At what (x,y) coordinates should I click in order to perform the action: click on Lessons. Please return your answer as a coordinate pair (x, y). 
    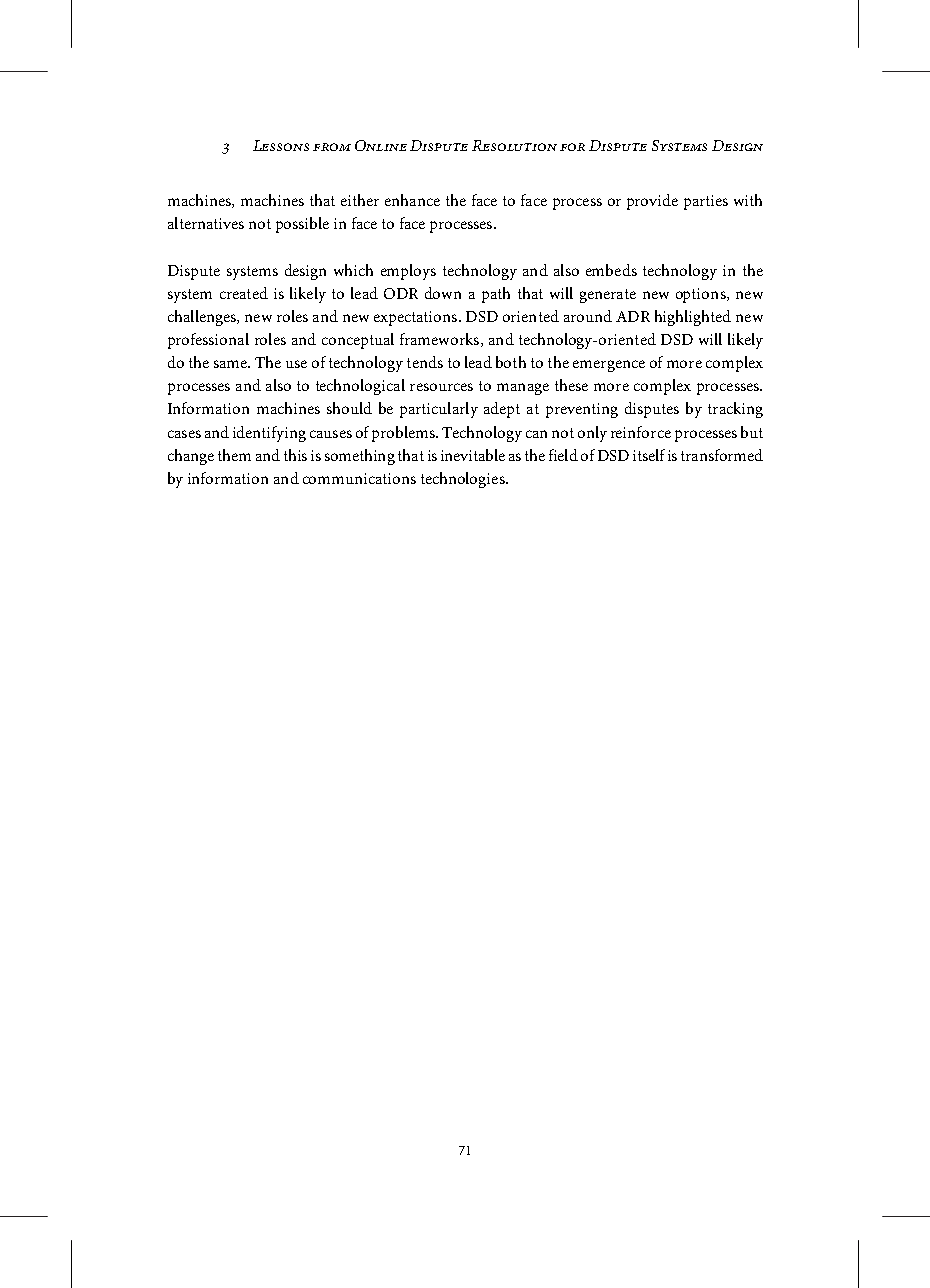
    Looking at the image, I should click on (281, 145).
